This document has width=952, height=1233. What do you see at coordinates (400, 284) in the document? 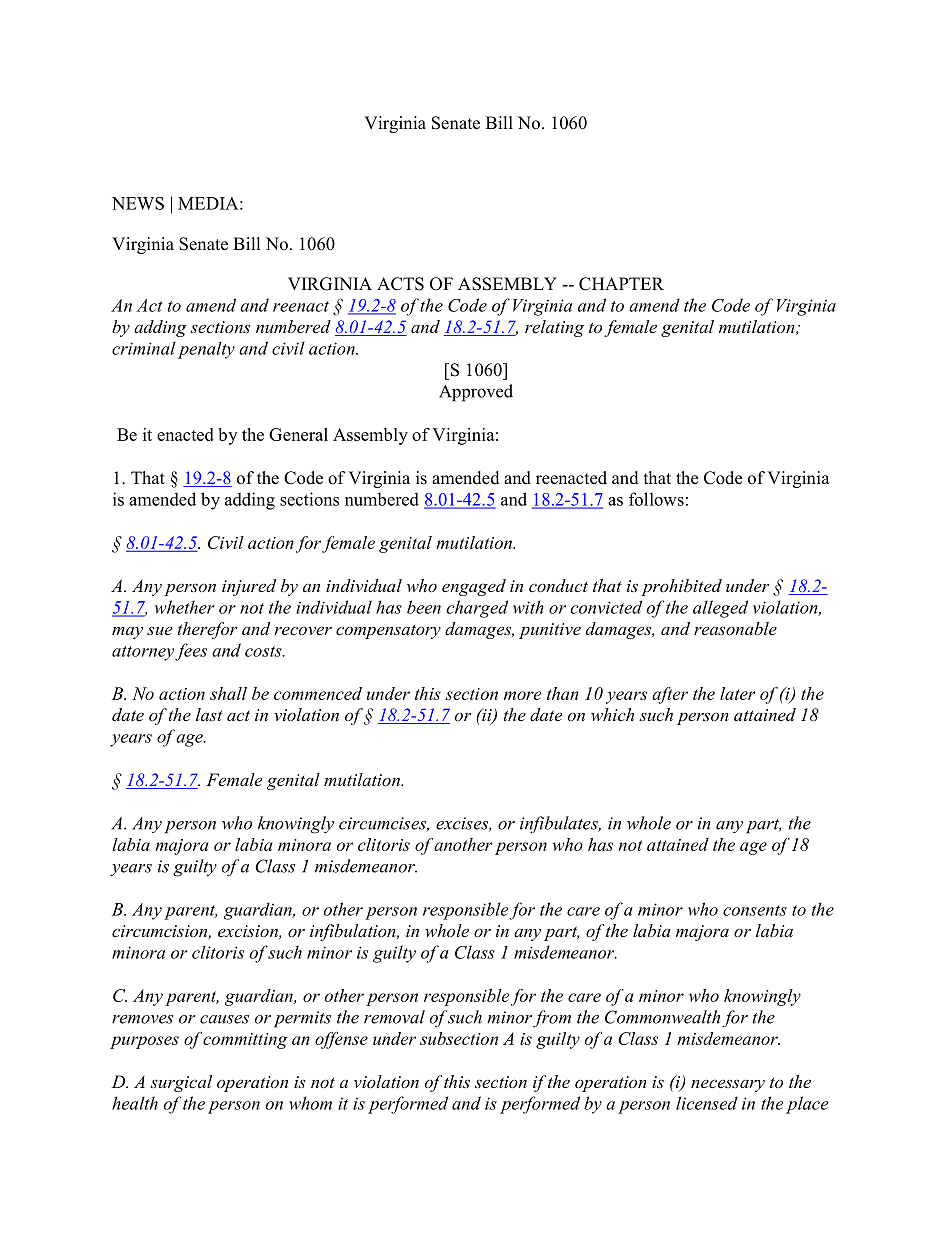
I see `ACTS` at bounding box center [400, 284].
